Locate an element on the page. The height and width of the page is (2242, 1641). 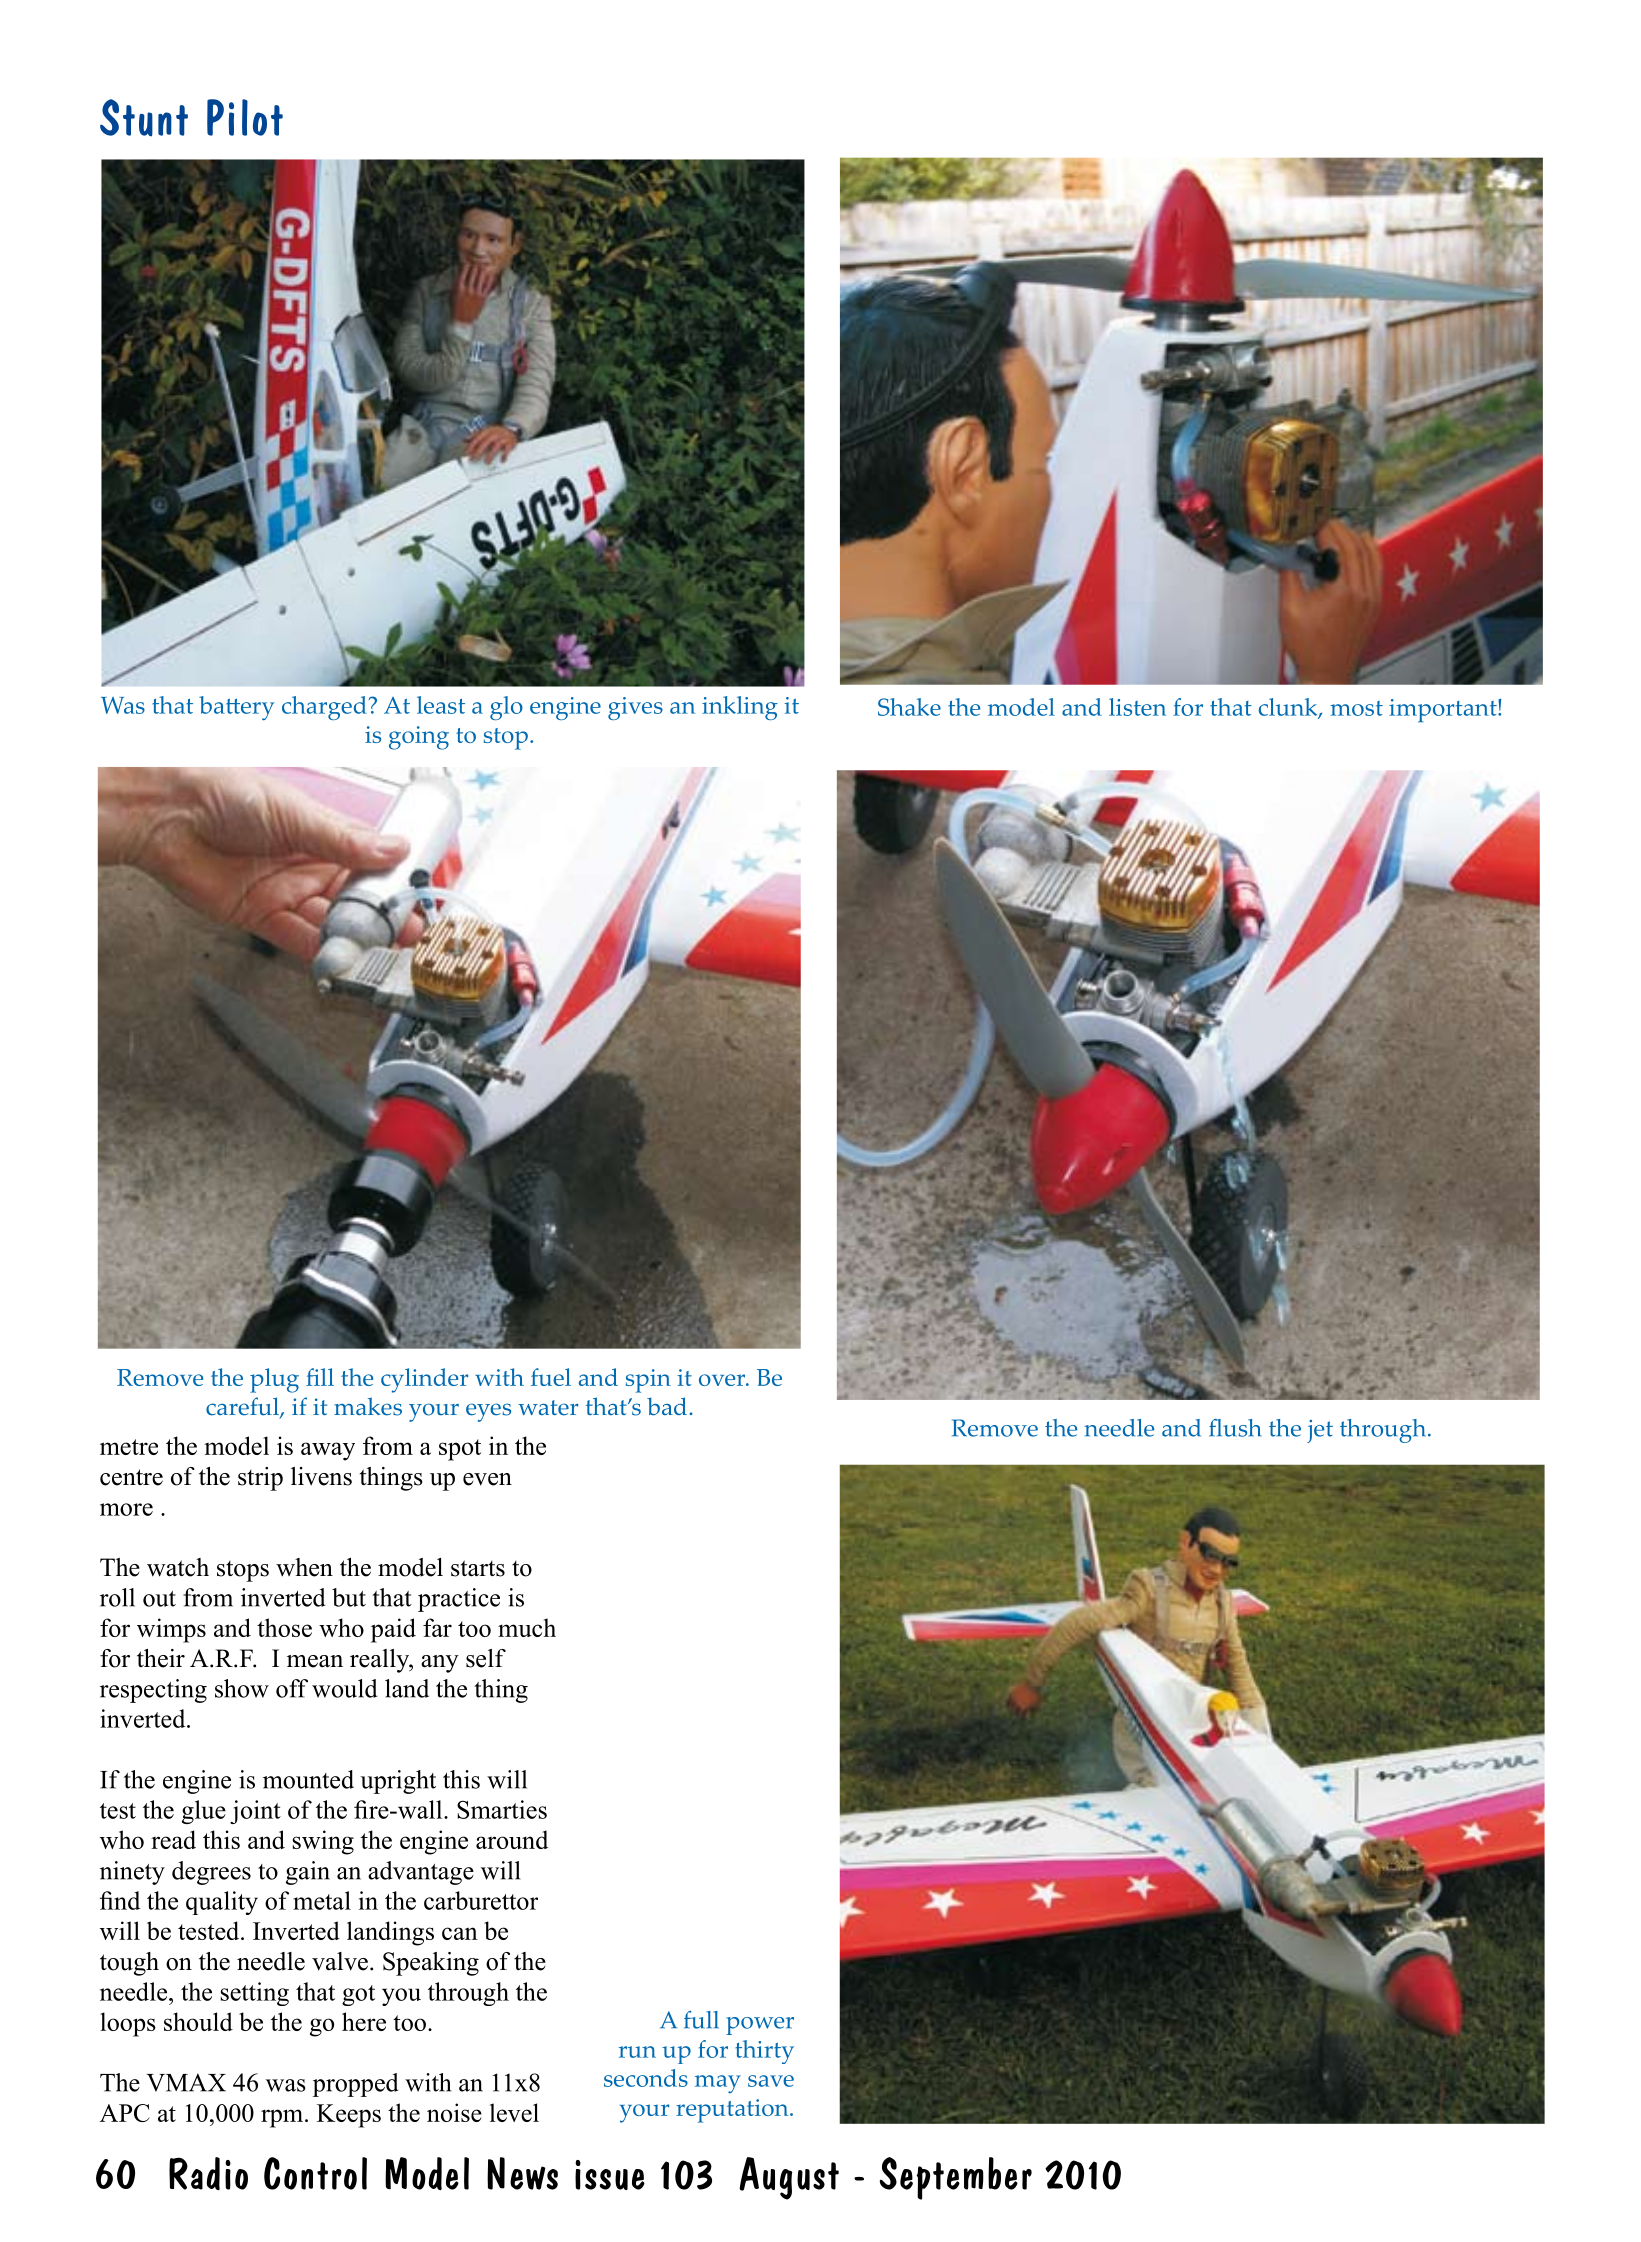
September is located at coordinates (956, 2178).
